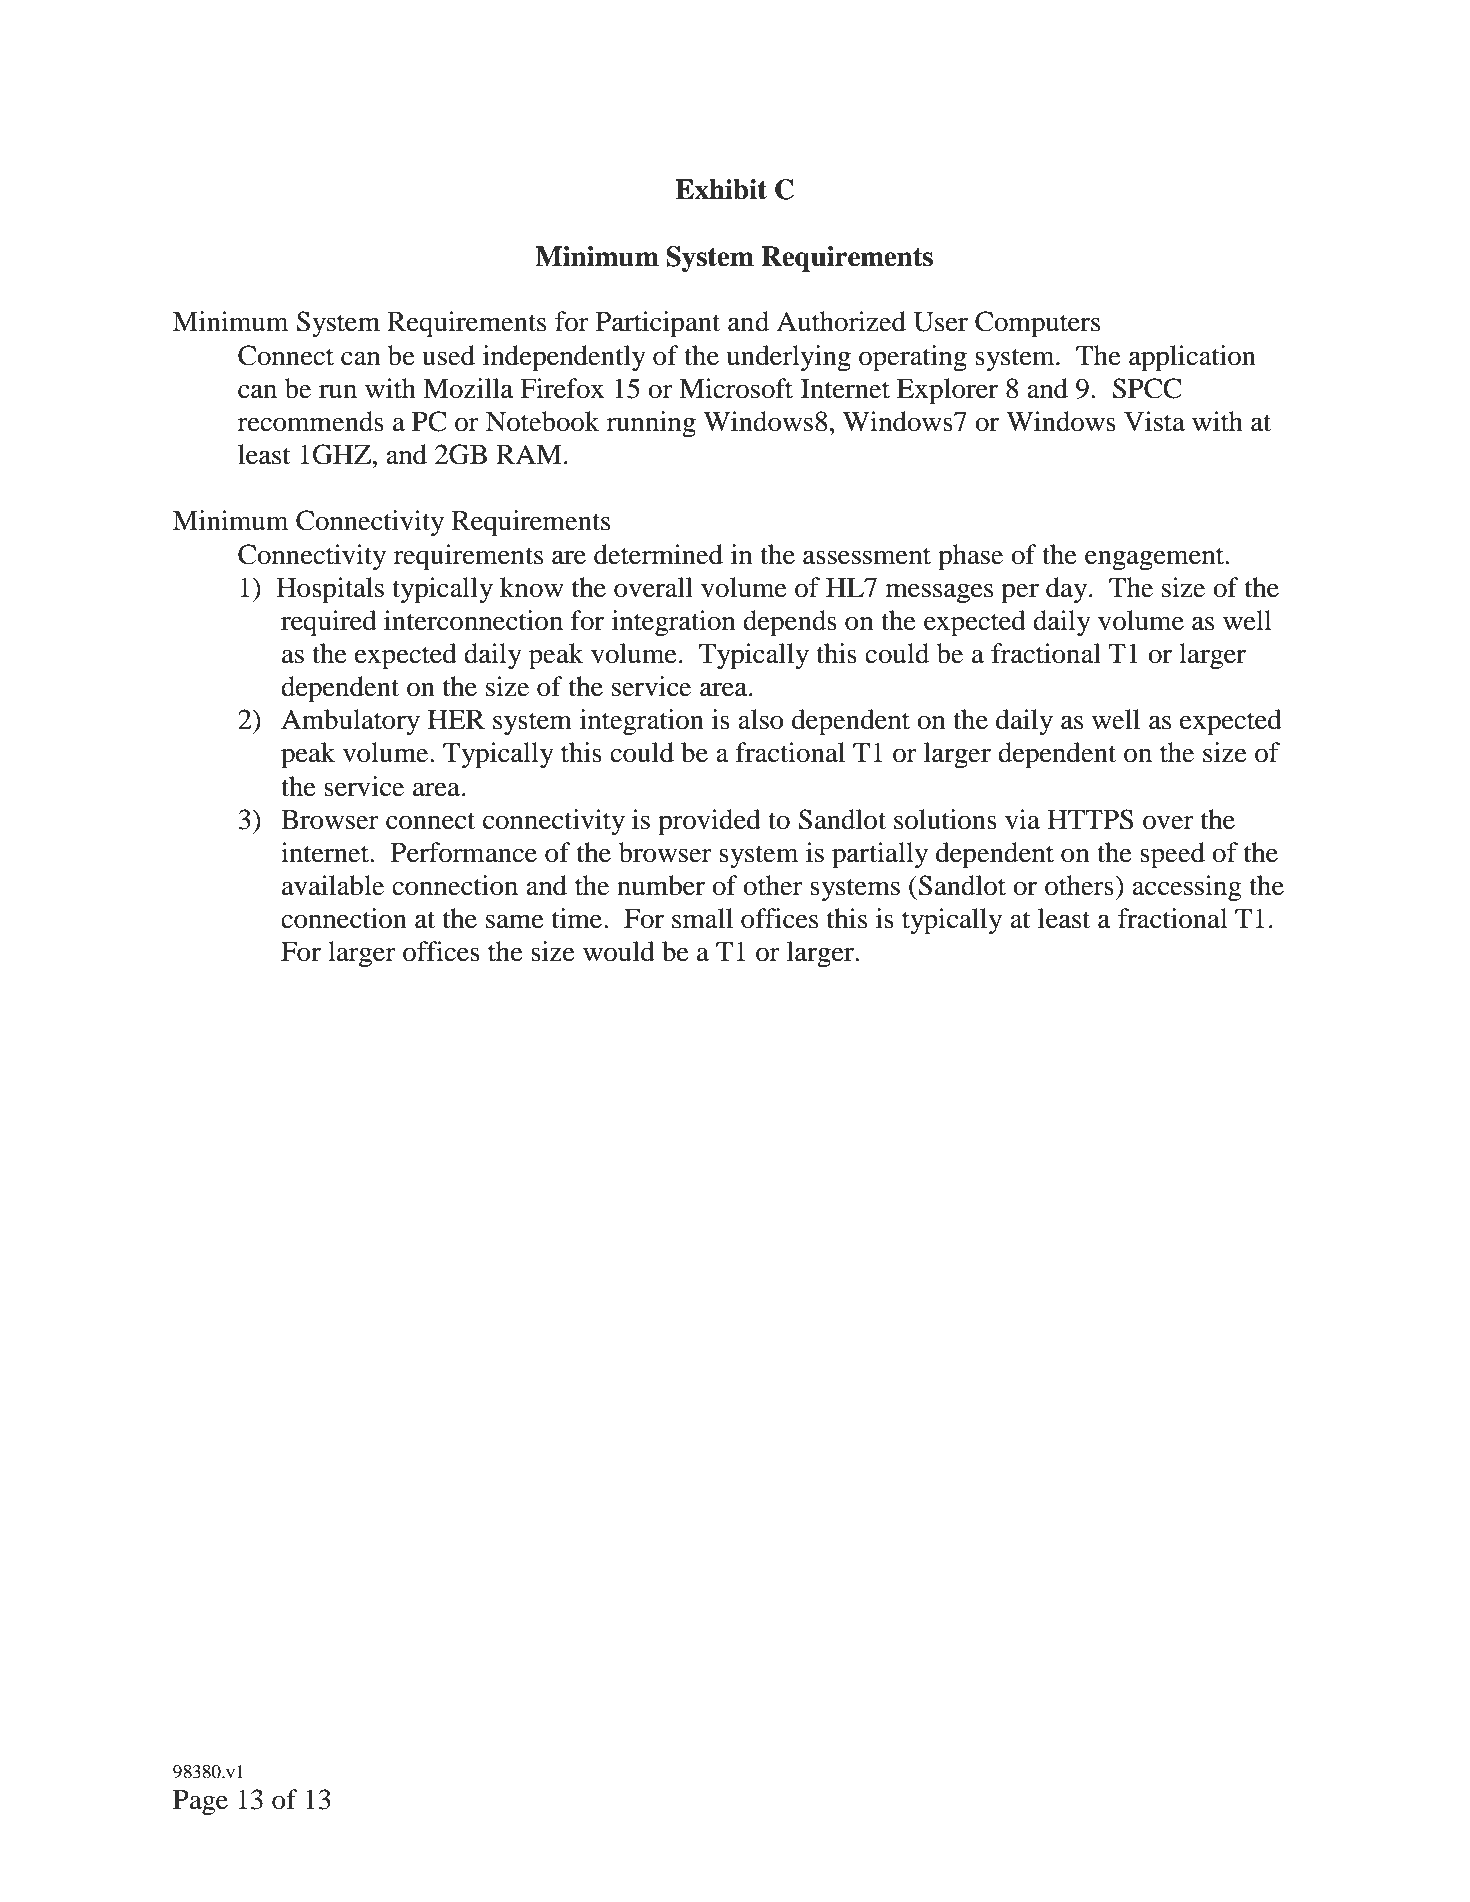  What do you see at coordinates (200, 1803) in the screenshot?
I see `Page` at bounding box center [200, 1803].
